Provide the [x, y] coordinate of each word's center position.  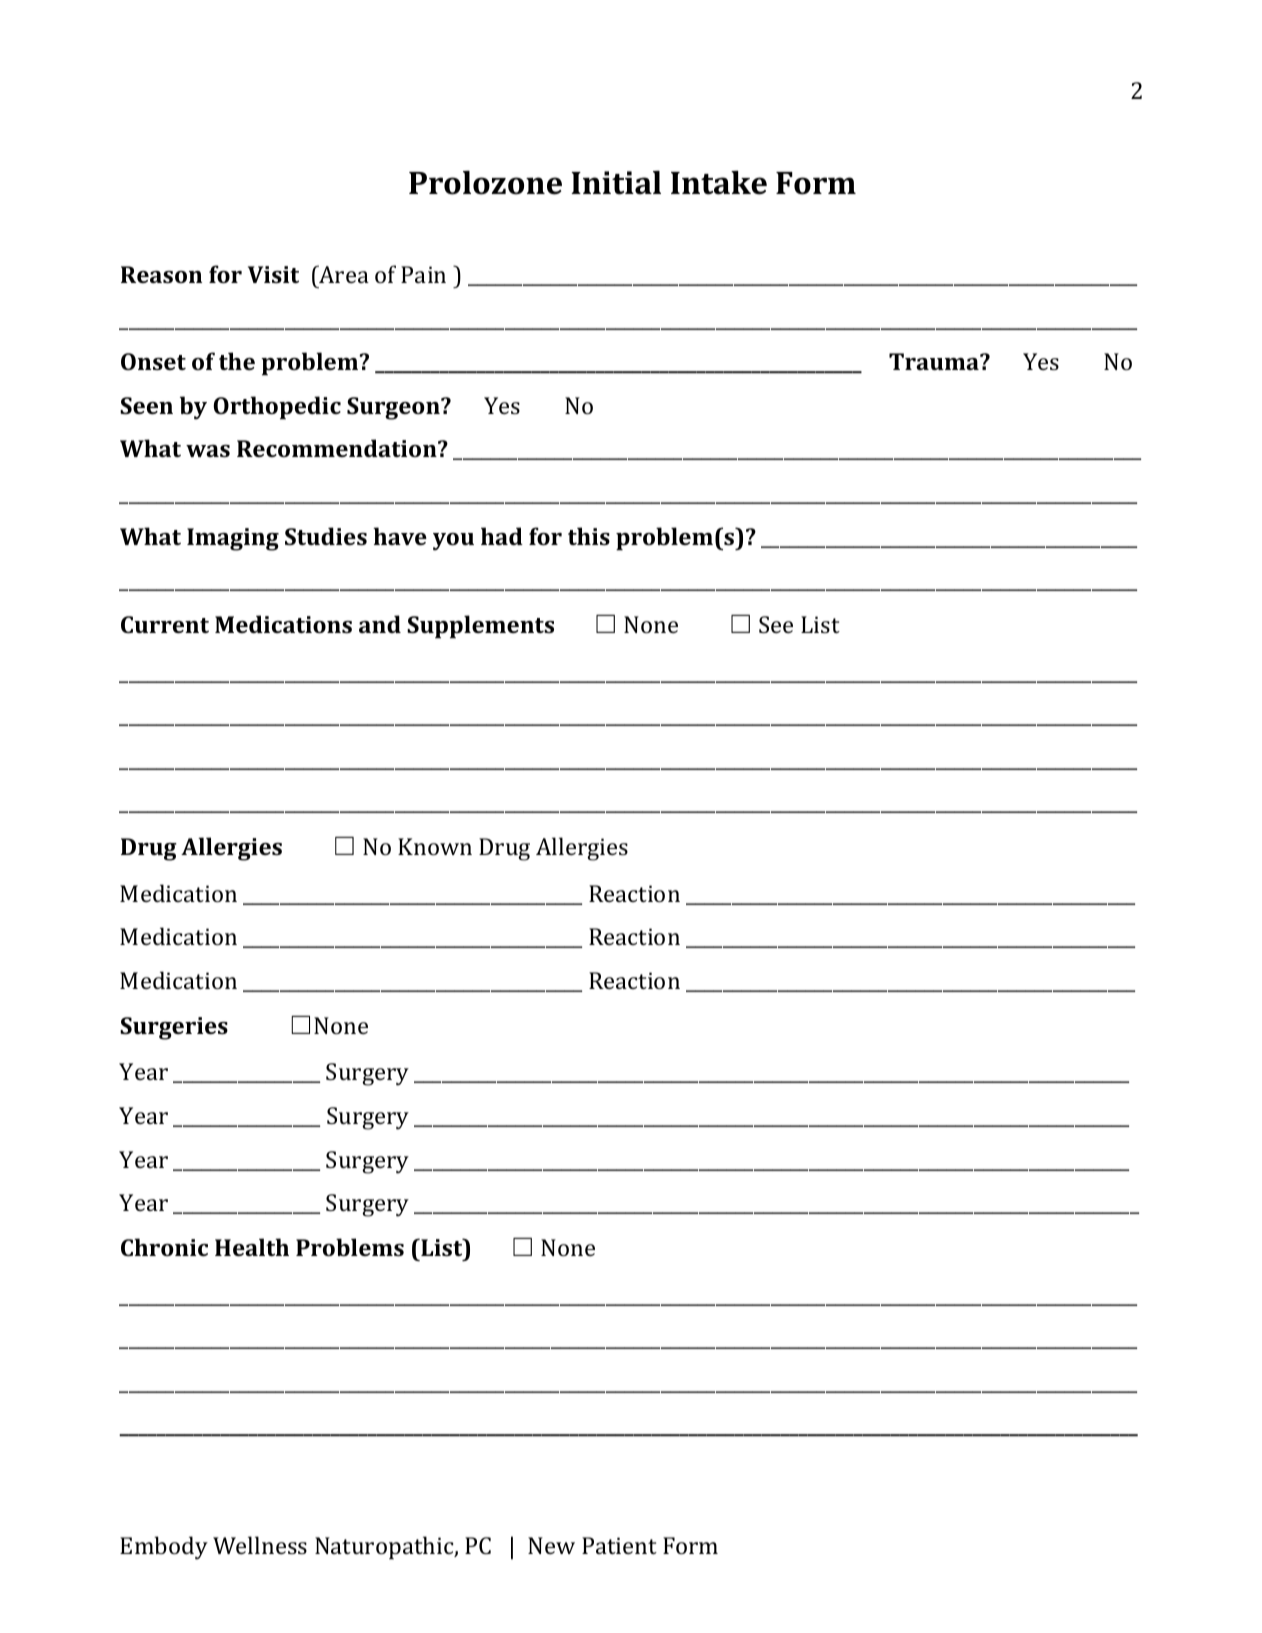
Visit [273, 274]
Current [165, 624]
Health [252, 1247]
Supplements [480, 627]
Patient [619, 1545]
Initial [616, 183]
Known [435, 846]
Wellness [260, 1545]
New [551, 1545]
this [589, 536]
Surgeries [174, 1028]
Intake [719, 183]
